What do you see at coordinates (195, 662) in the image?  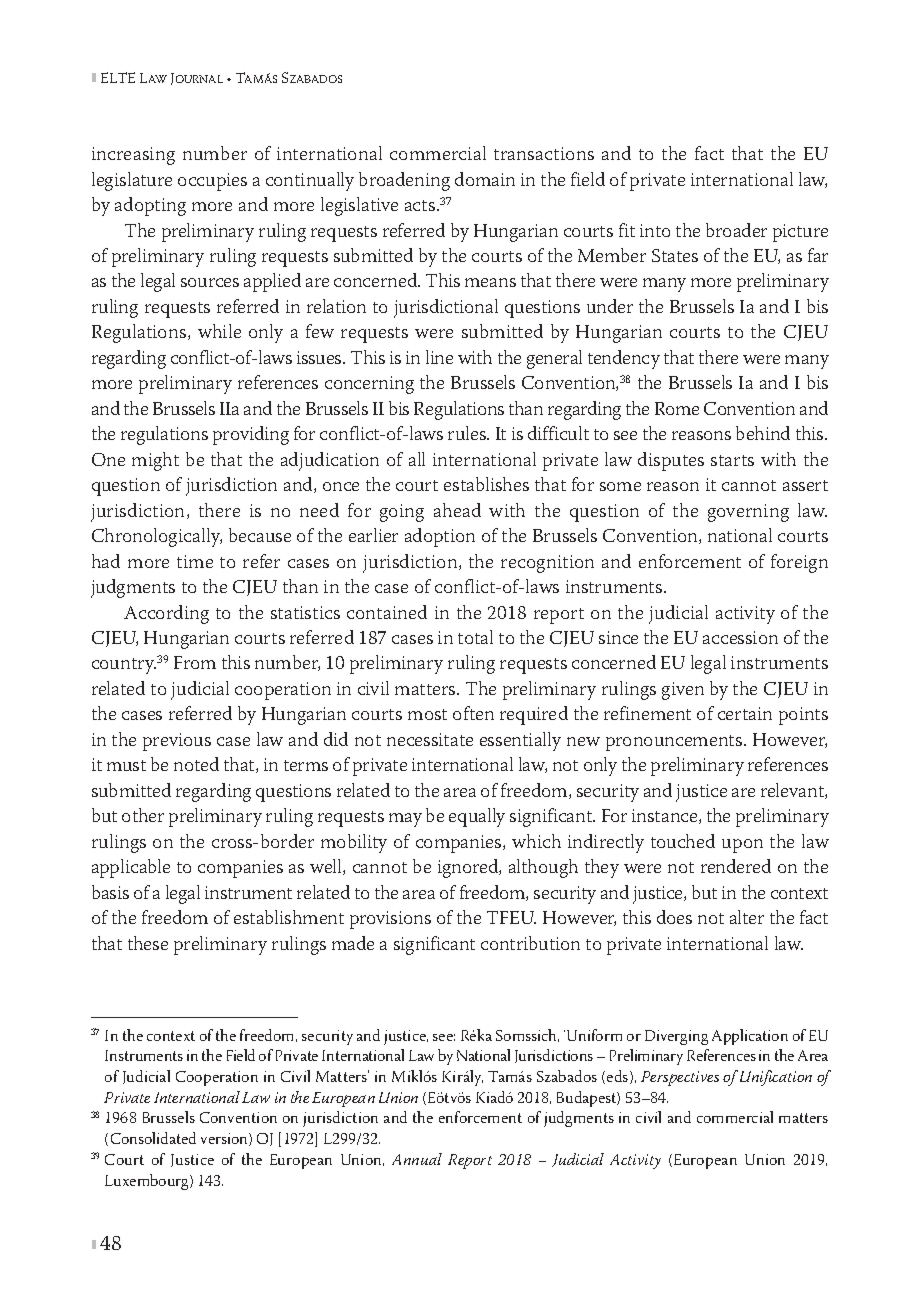 I see `From` at bounding box center [195, 662].
